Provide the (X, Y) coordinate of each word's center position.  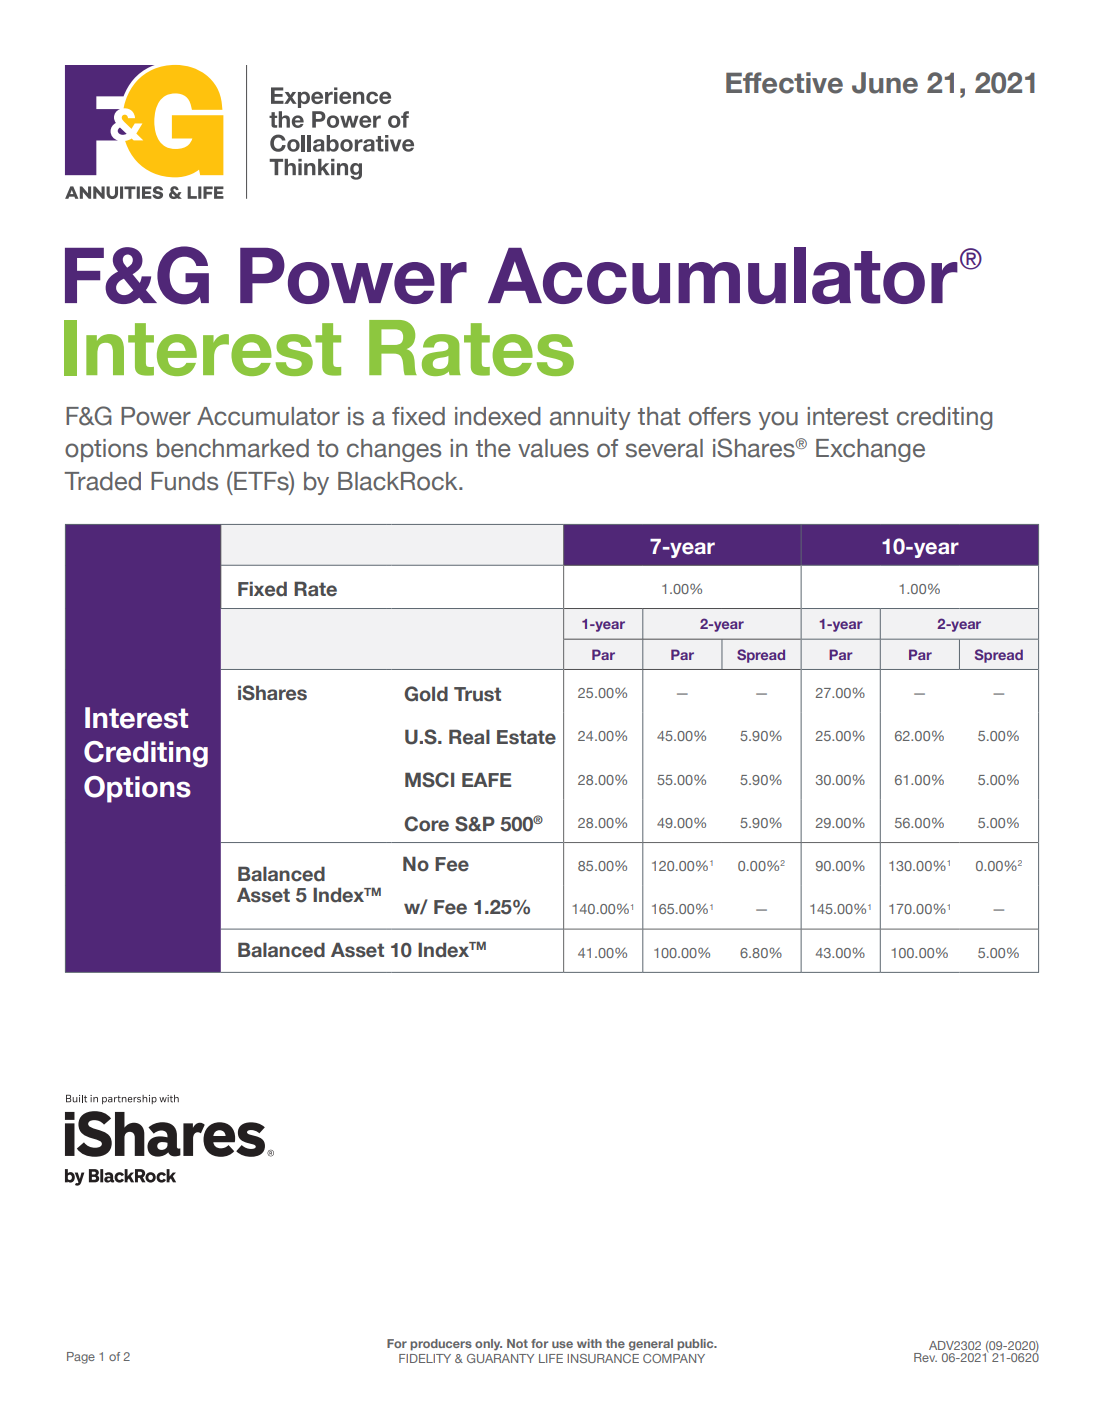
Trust (477, 694)
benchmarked (233, 448)
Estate (526, 737)
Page (81, 1358)
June (885, 83)
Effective (784, 83)
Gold (426, 694)
